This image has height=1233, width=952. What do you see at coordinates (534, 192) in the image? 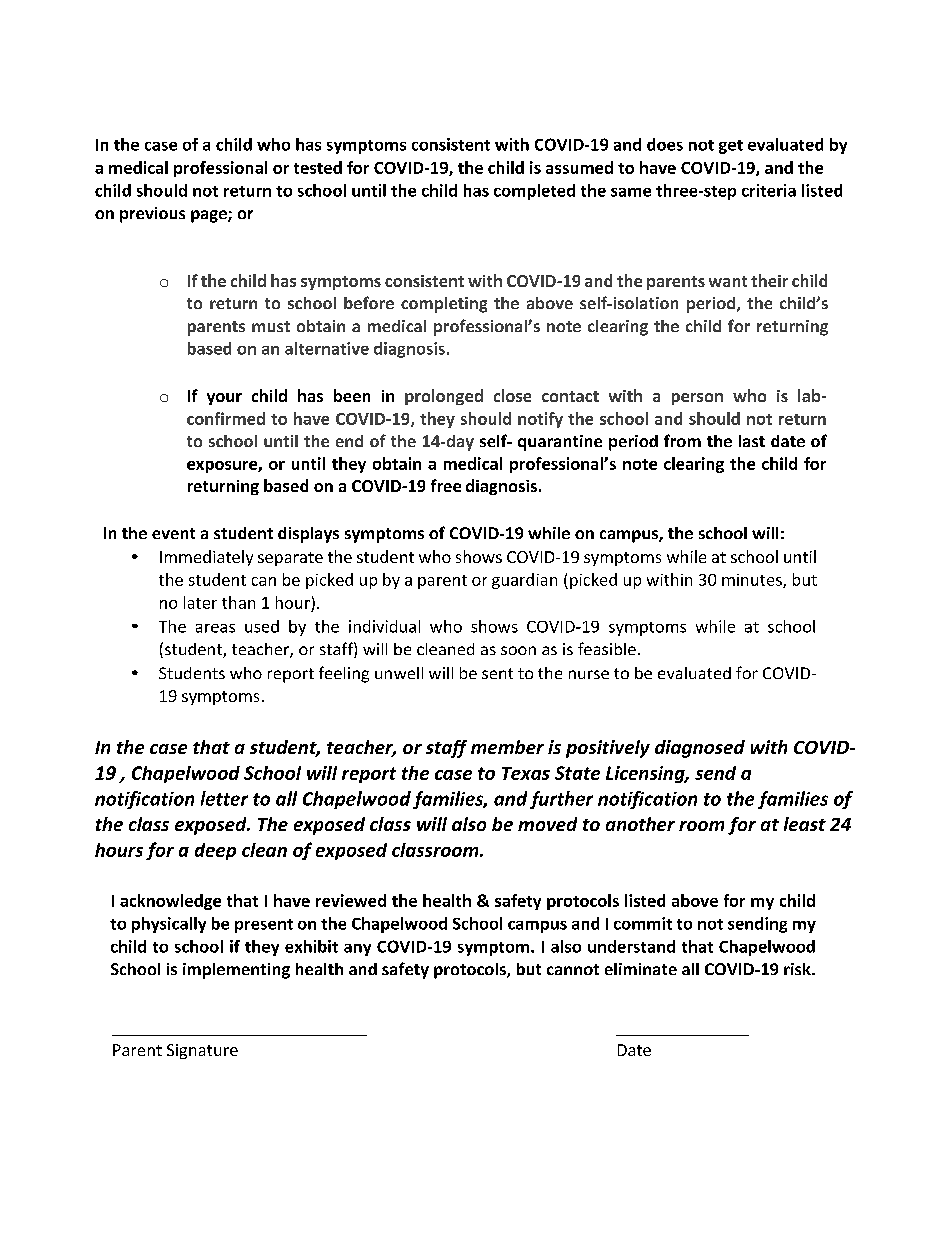
I see `completed` at bounding box center [534, 192].
